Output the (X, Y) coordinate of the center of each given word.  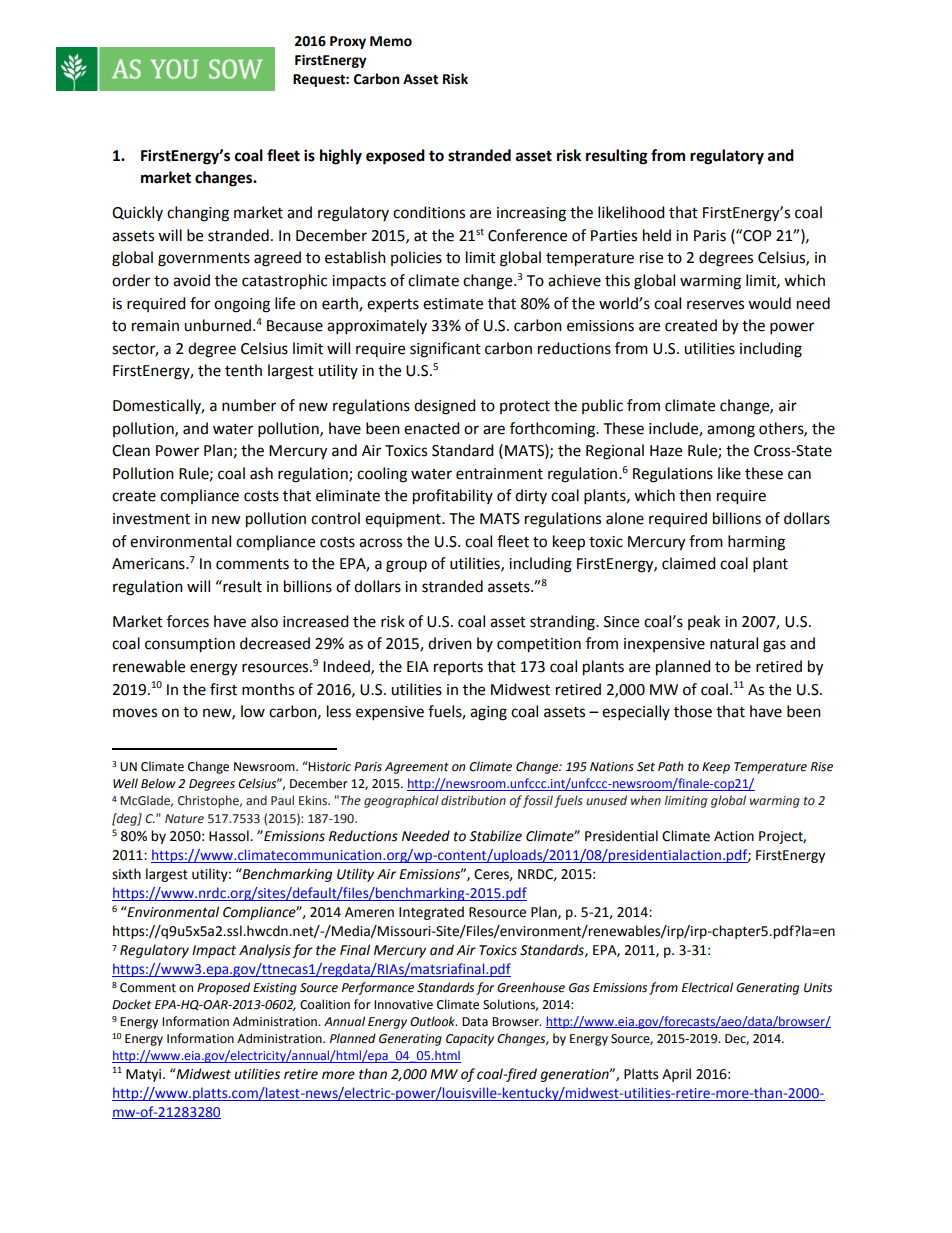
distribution (473, 800)
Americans (149, 564)
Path (670, 766)
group (406, 566)
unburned (217, 325)
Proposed (223, 988)
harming (756, 543)
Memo (391, 41)
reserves (715, 305)
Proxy (348, 42)
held (657, 235)
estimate (453, 304)
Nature (184, 819)
